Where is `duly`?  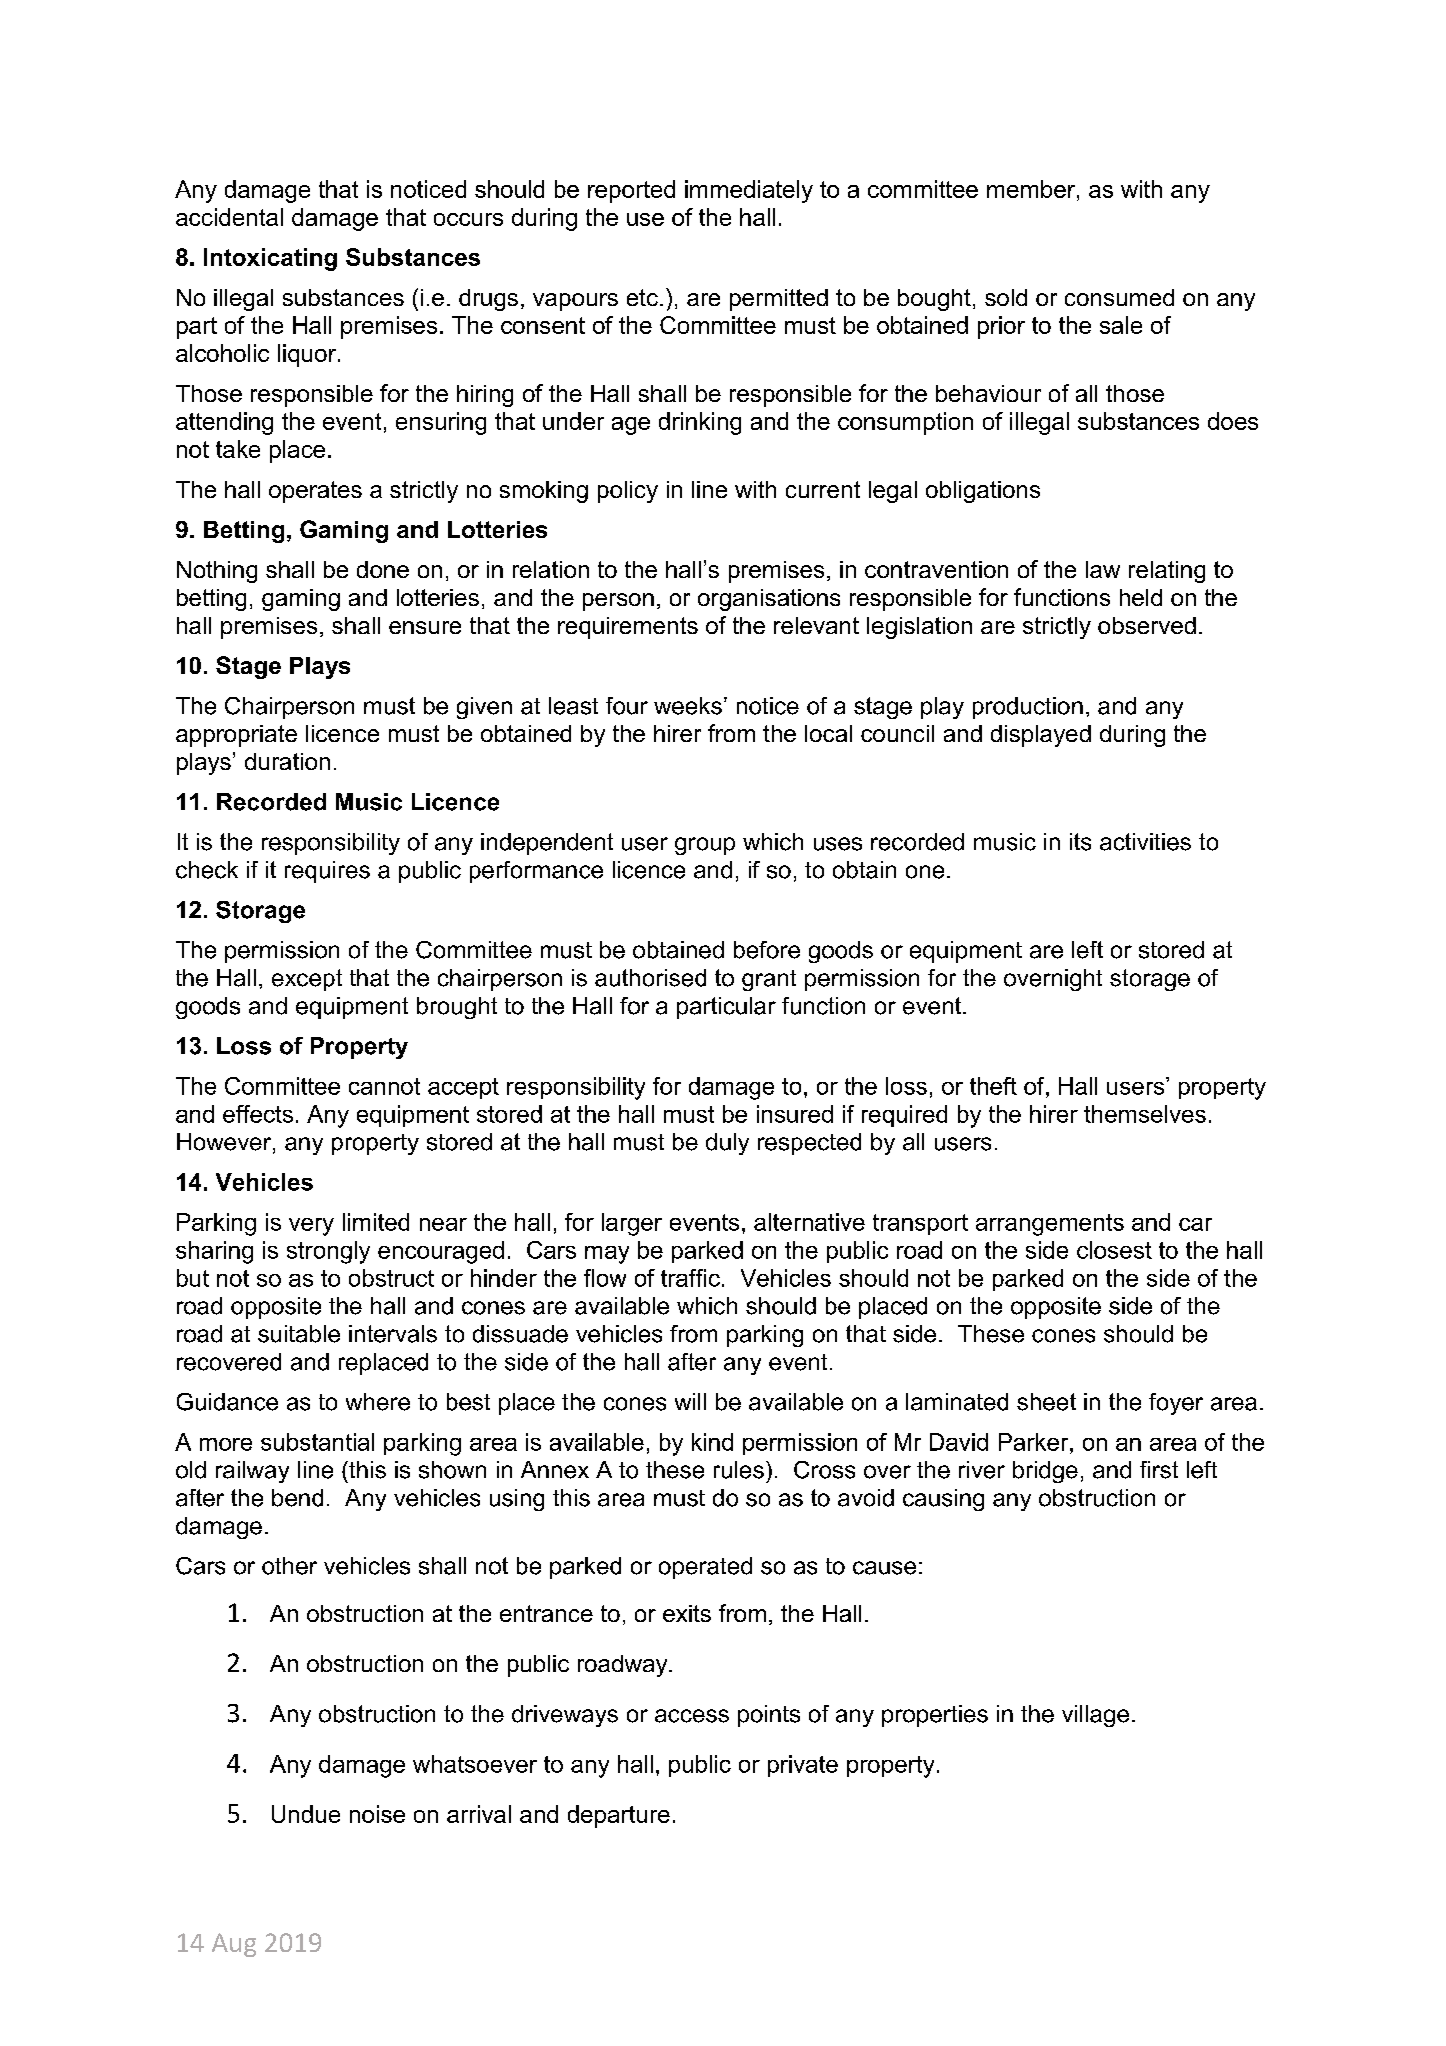 duly is located at coordinates (727, 1144).
